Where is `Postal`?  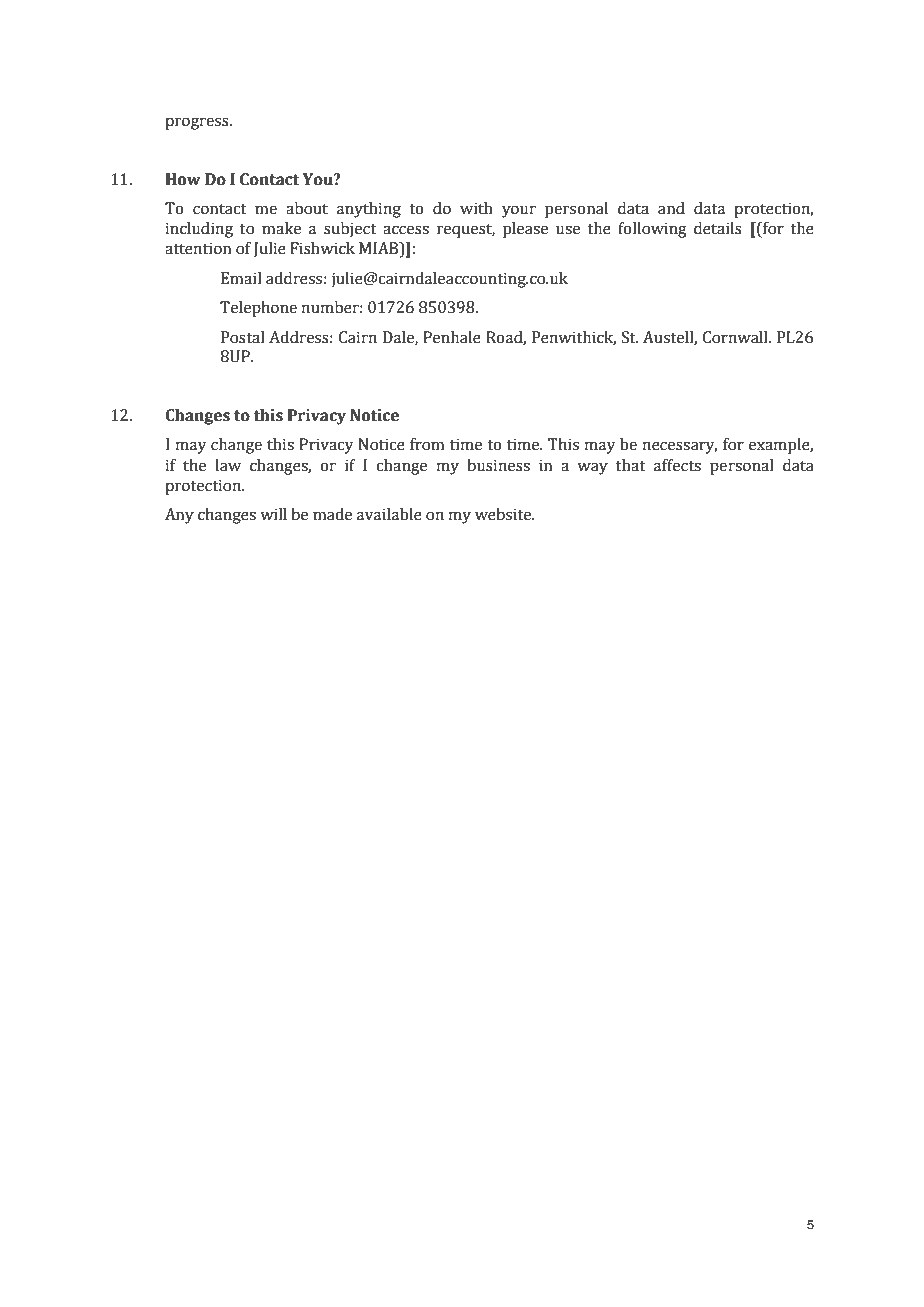 Postal is located at coordinates (243, 337).
